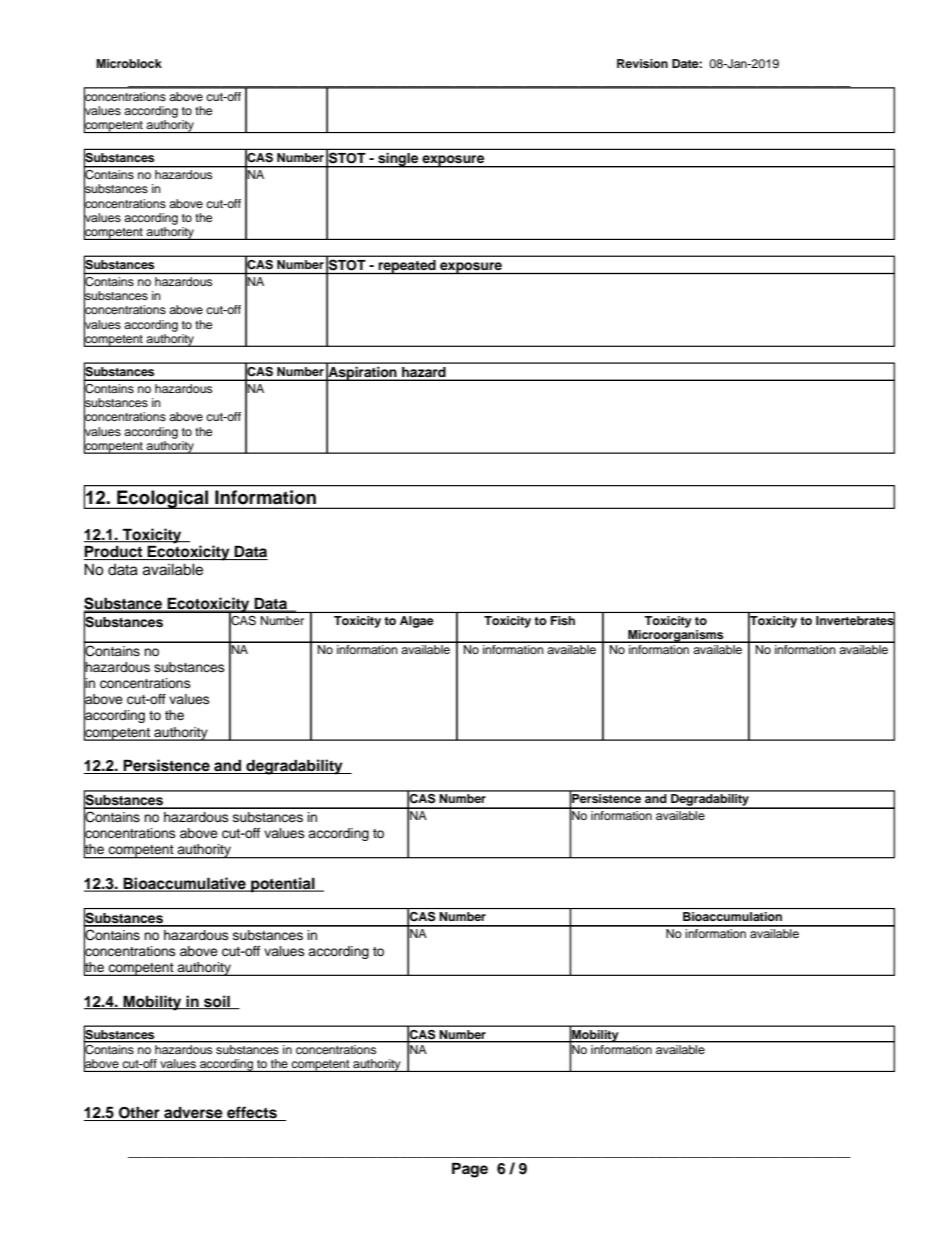 The image size is (952, 1233). I want to click on Other, so click(139, 1113).
